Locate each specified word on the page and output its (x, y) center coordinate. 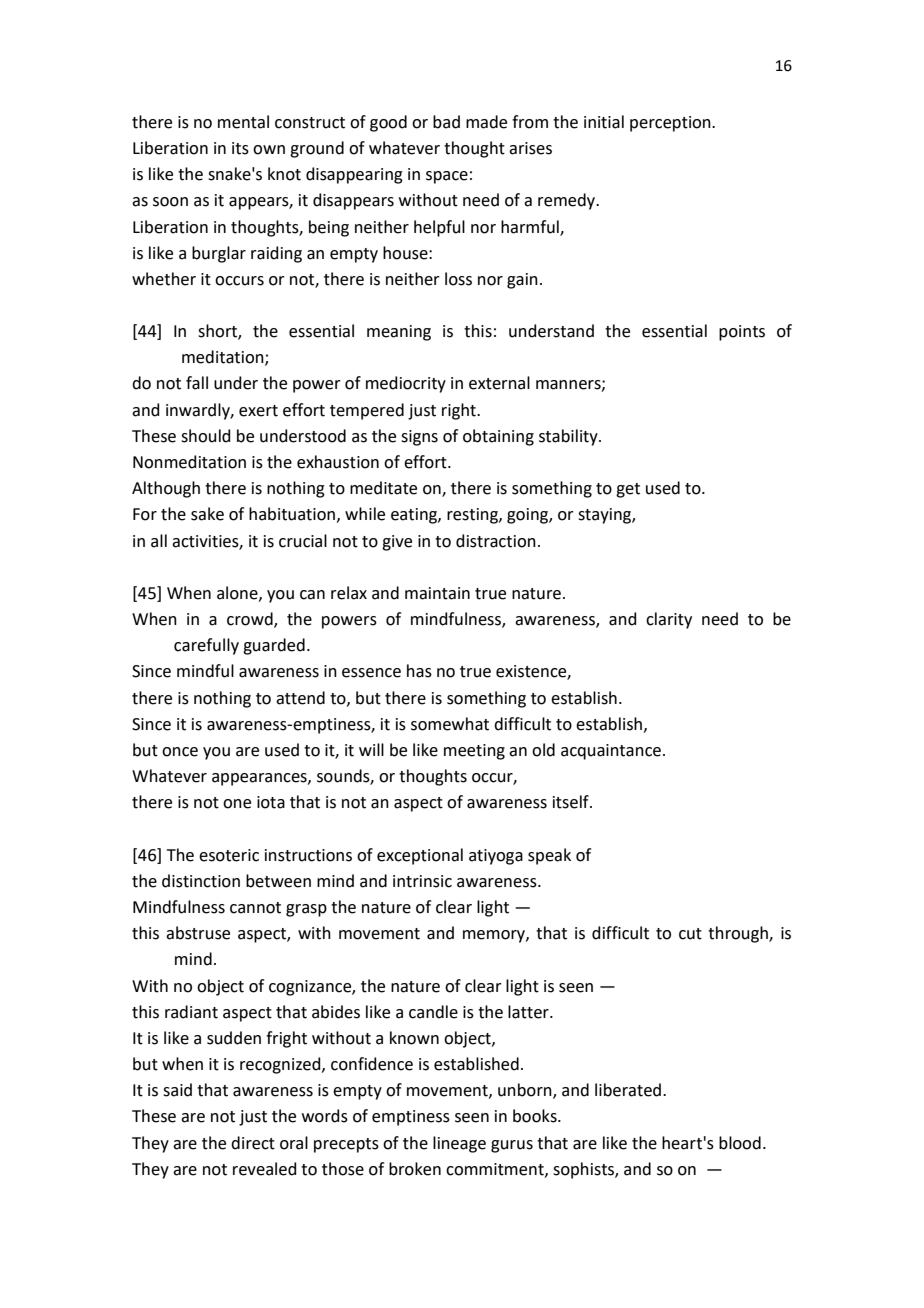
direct (253, 1143)
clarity (669, 620)
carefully (206, 646)
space (447, 177)
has (419, 671)
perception (671, 124)
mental (243, 122)
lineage (459, 1144)
